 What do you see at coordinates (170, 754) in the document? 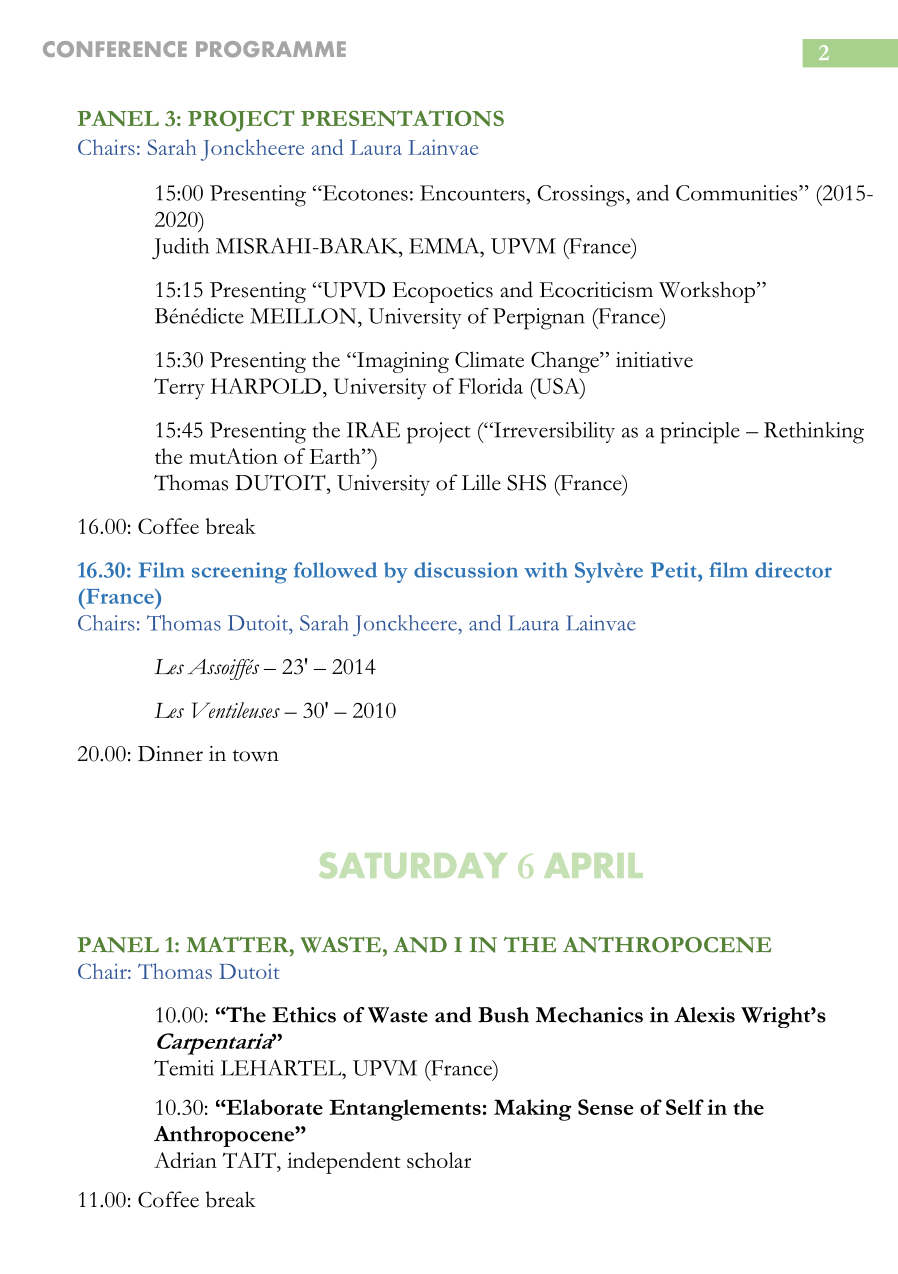
I see `Dinner` at bounding box center [170, 754].
